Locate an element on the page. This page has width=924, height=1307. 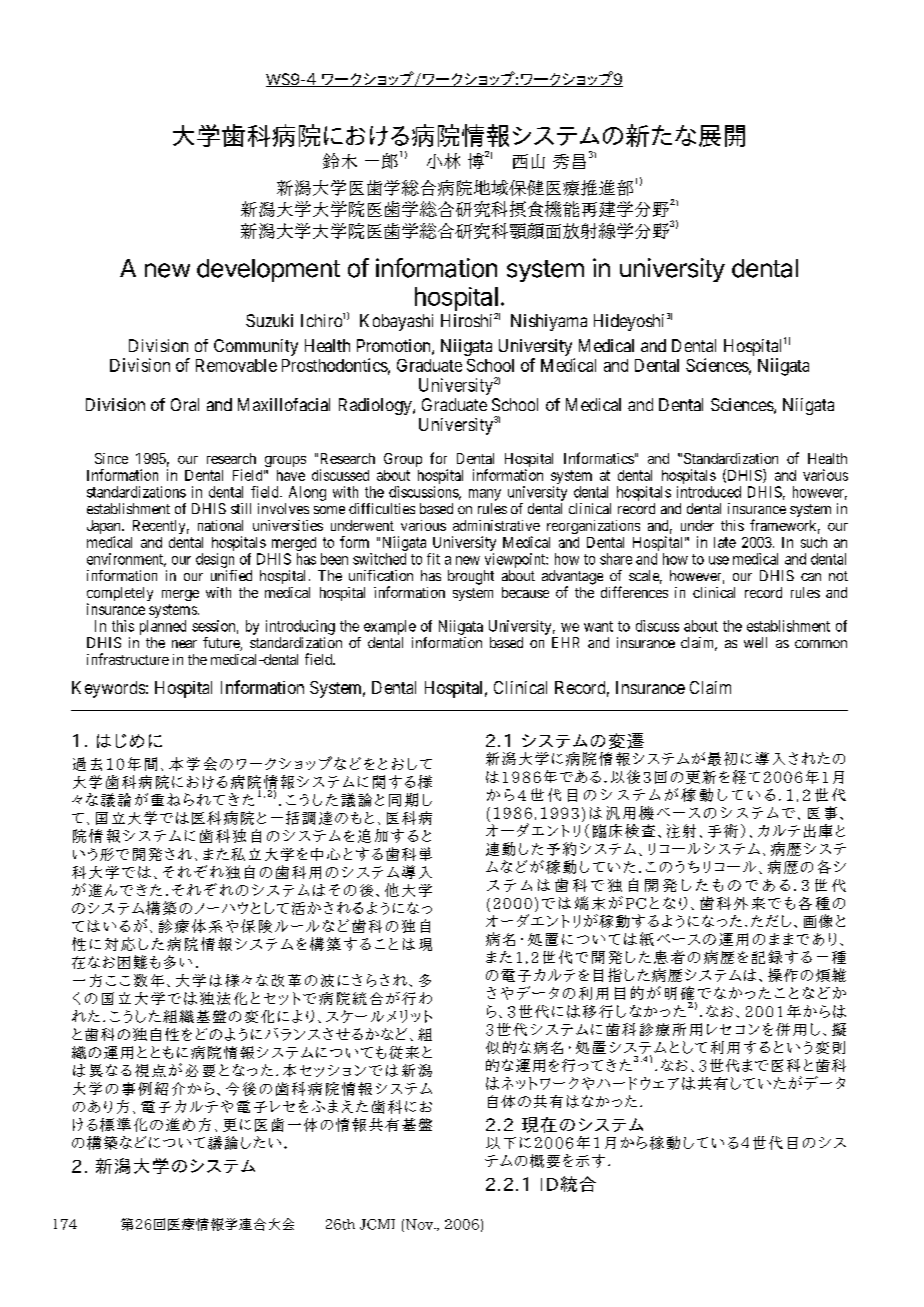
Removable is located at coordinates (236, 365).
